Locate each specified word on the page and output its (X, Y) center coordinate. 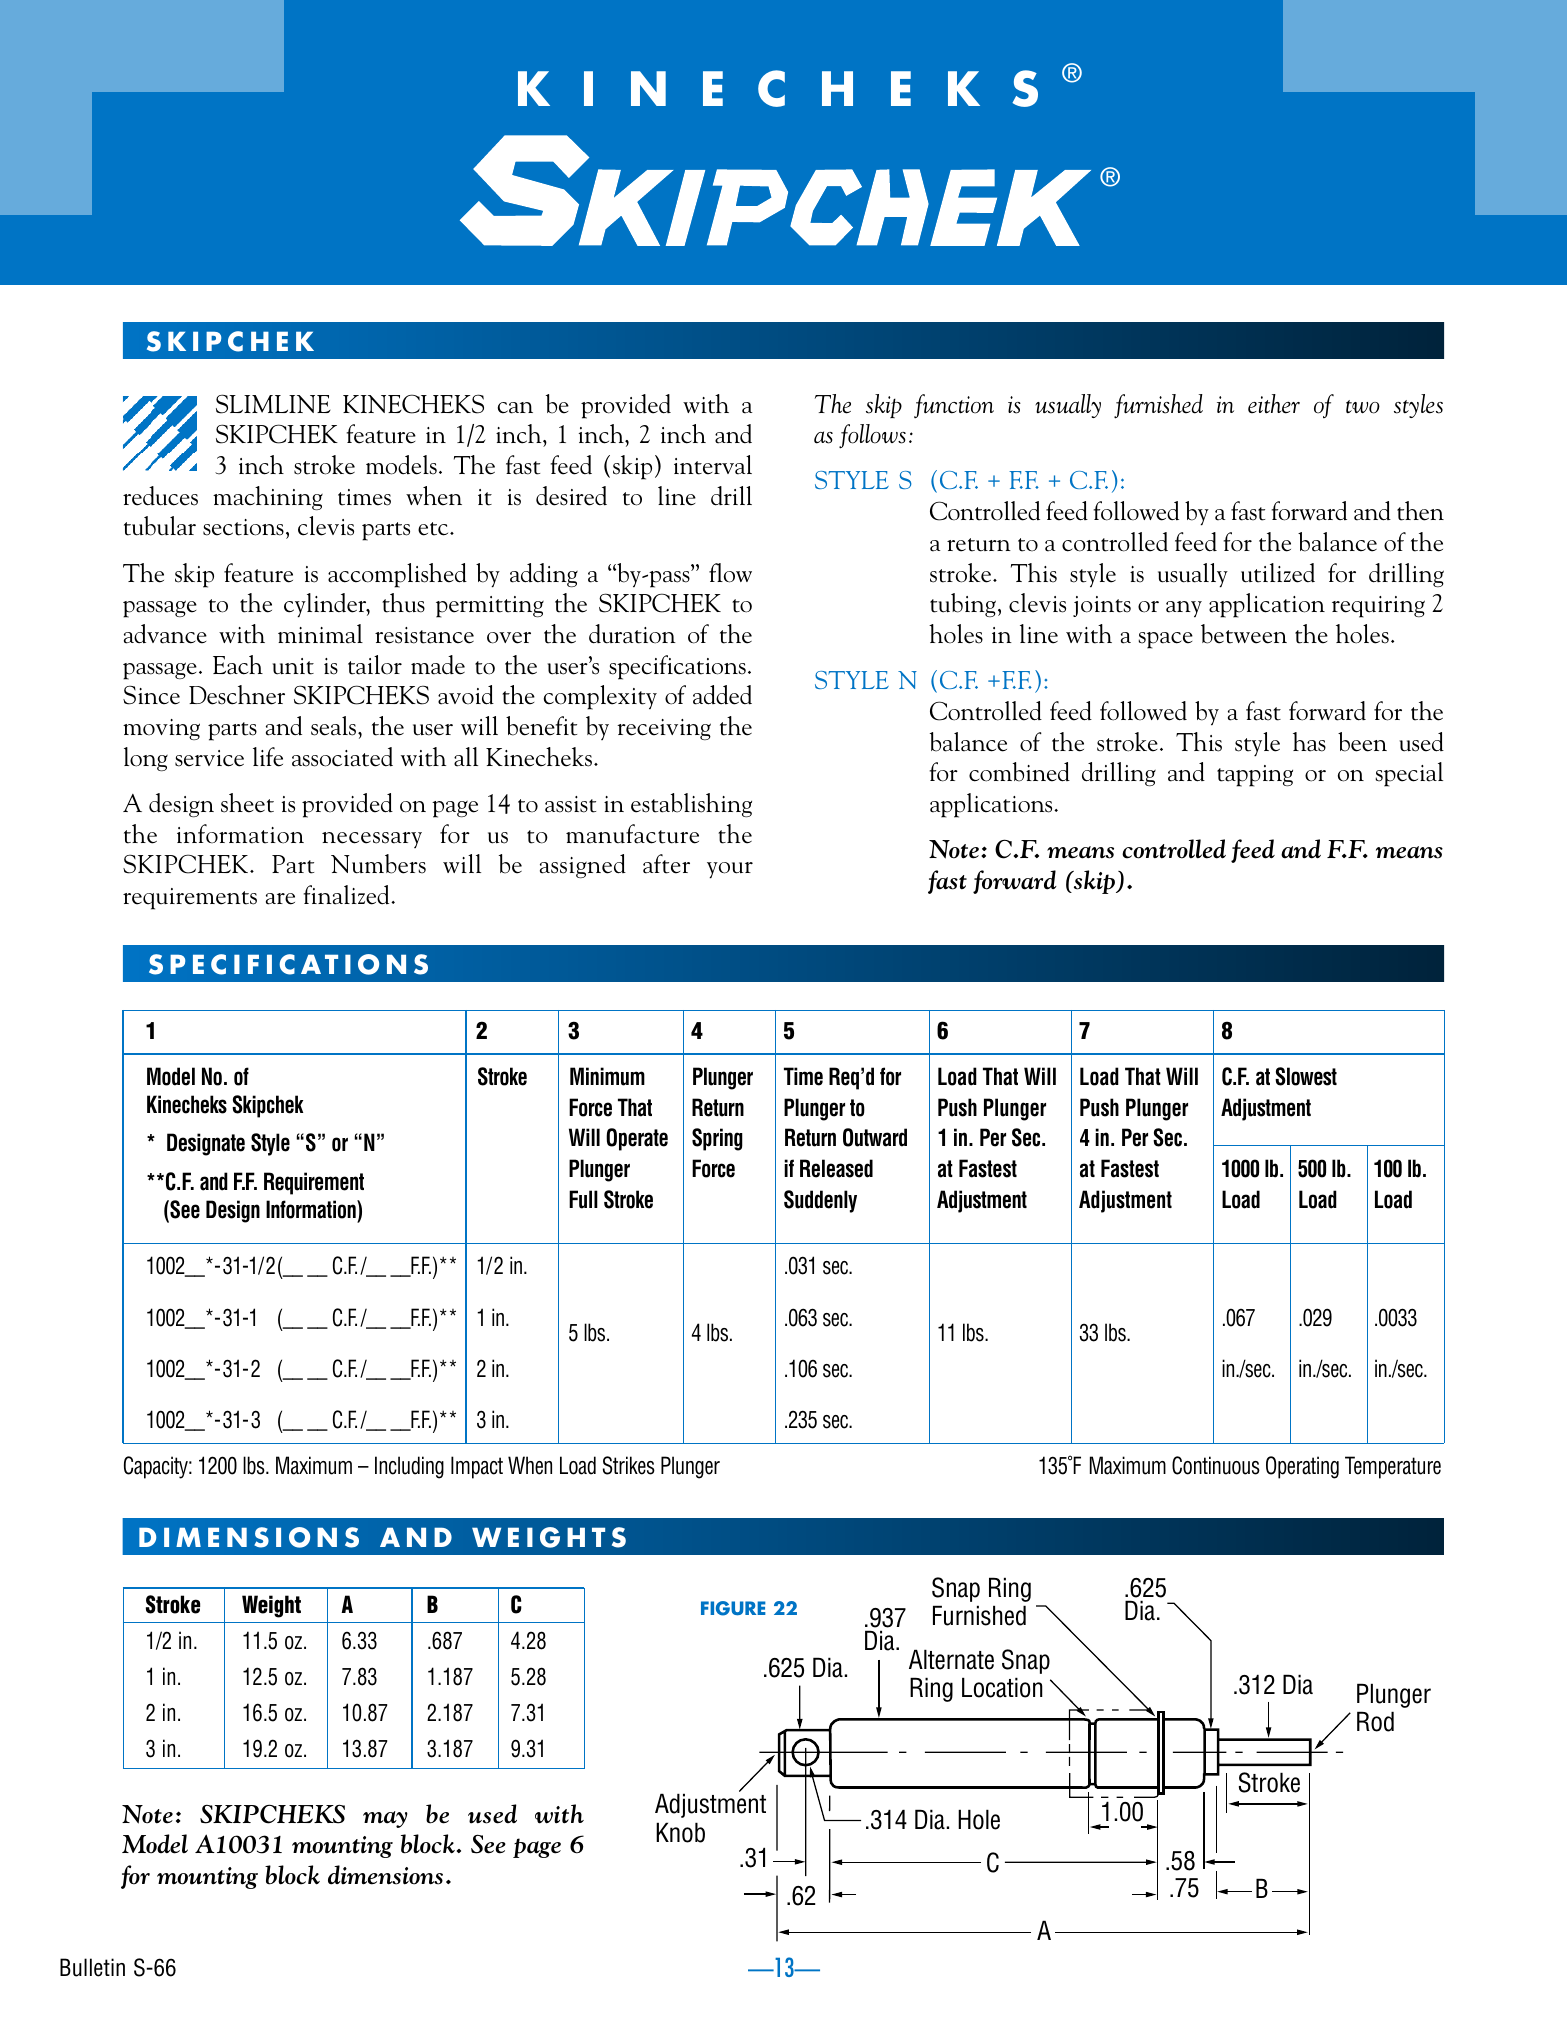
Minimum (607, 1076)
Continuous (1216, 1465)
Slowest (1306, 1076)
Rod (1375, 1721)
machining (268, 498)
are (280, 899)
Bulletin (92, 1967)
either (1274, 404)
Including (409, 1467)
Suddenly (820, 1201)
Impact (477, 1467)
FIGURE (733, 1608)
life (268, 757)
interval (713, 465)
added (722, 695)
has (1309, 742)
